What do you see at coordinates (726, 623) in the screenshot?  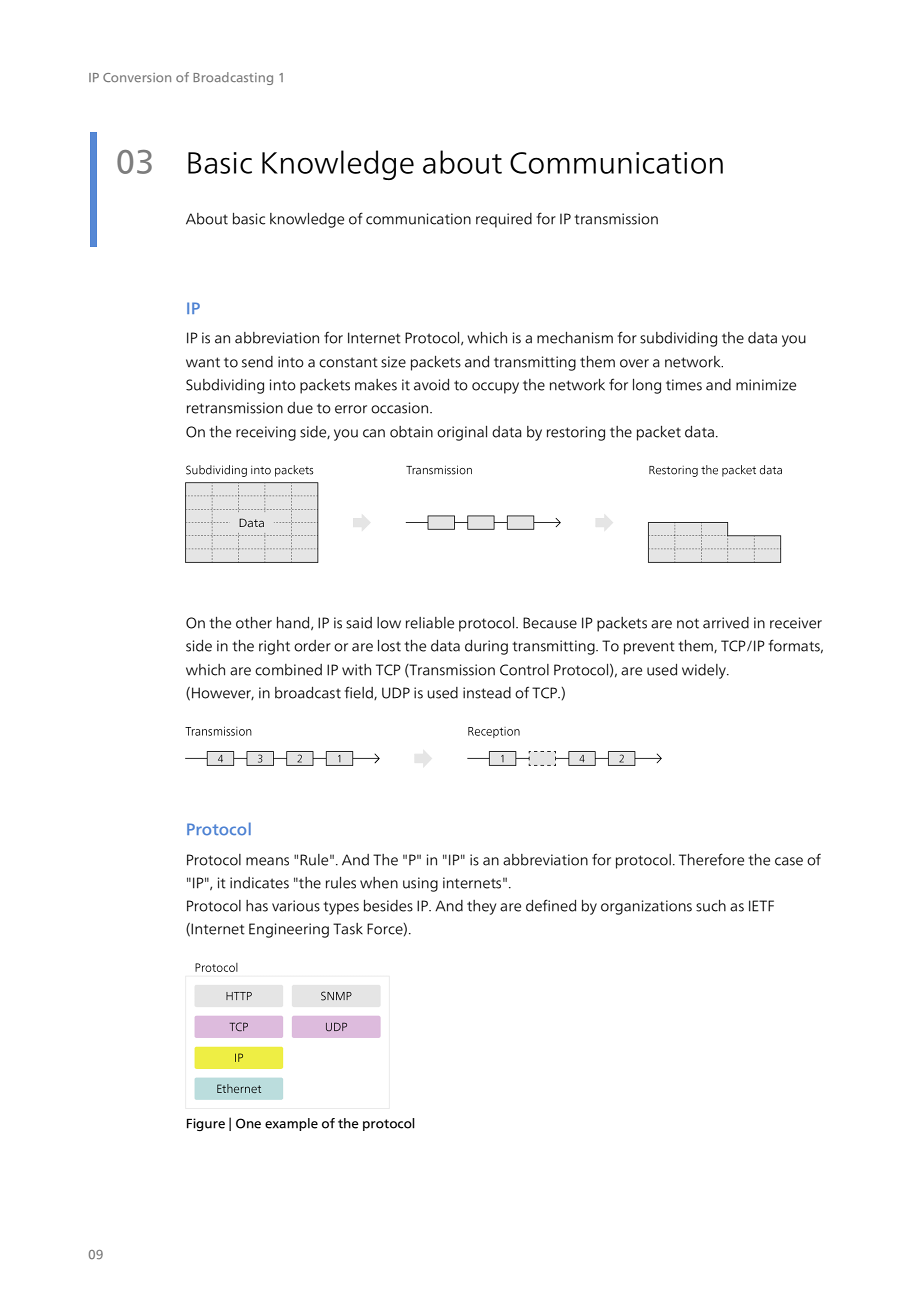 I see `arrived` at bounding box center [726, 623].
